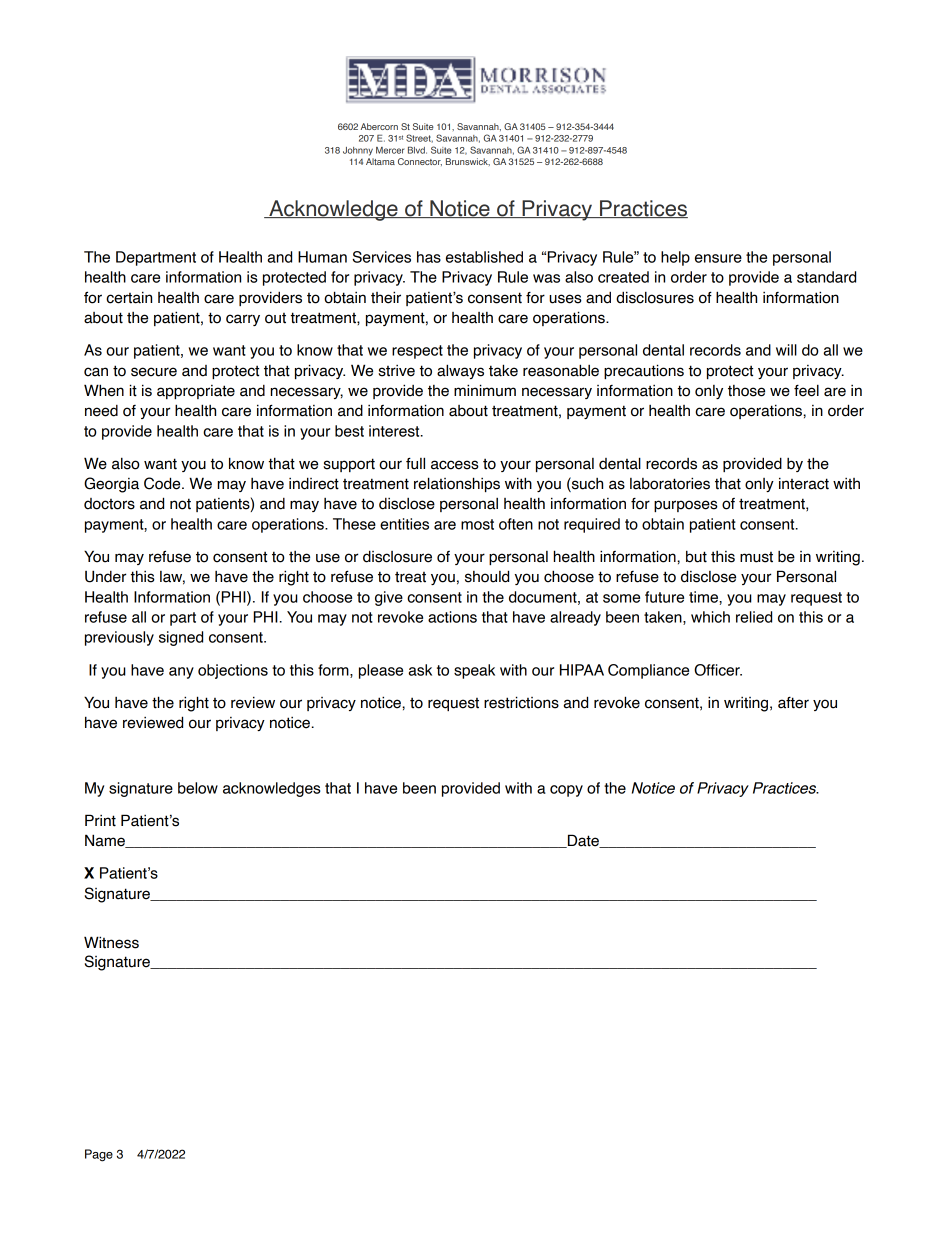  Describe the element at coordinates (521, 702) in the screenshot. I see `restrictions` at that location.
